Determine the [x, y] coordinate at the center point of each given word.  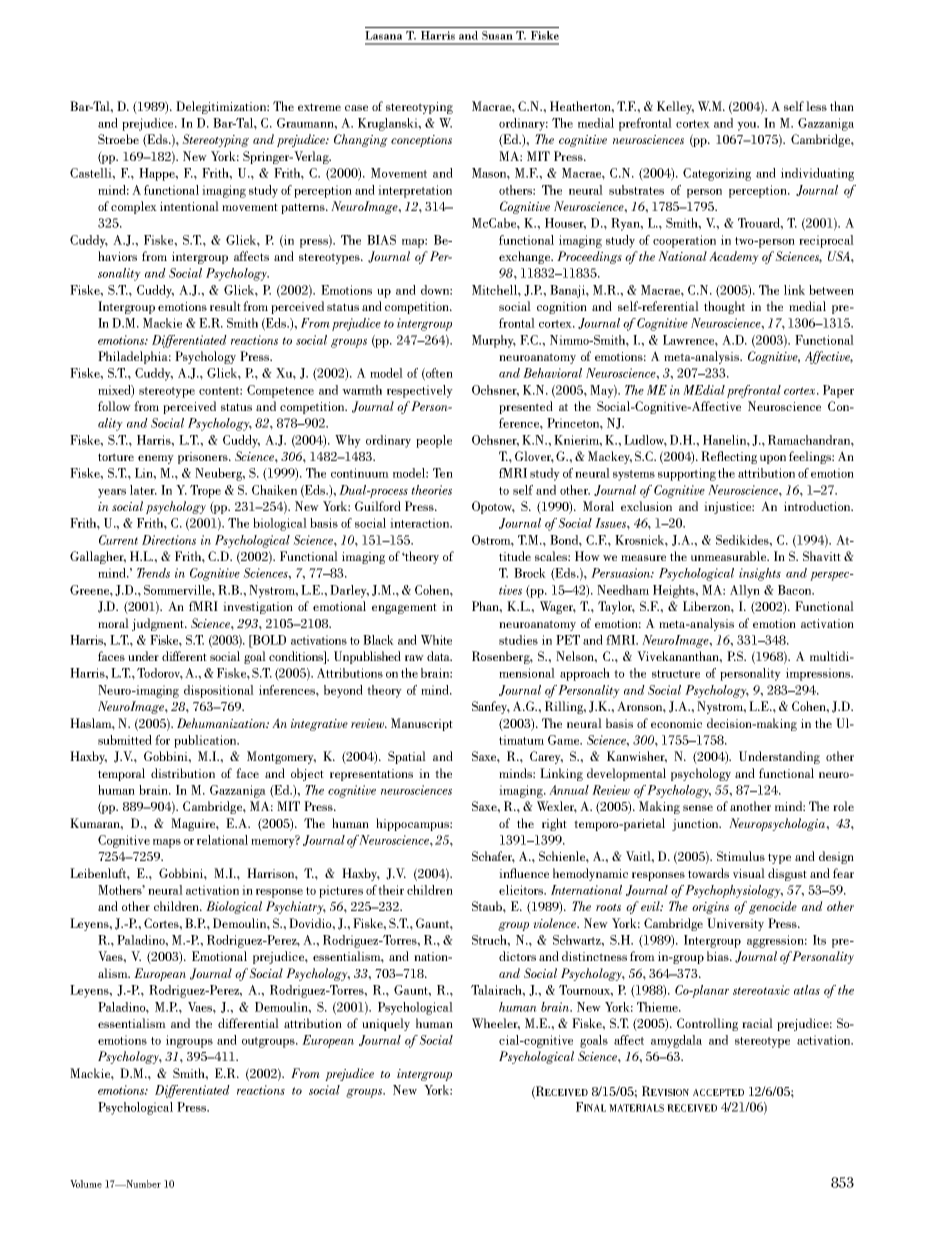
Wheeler [496, 1024]
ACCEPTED [718, 1092]
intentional [189, 206]
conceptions [421, 141]
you [748, 126]
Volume [86, 1184]
